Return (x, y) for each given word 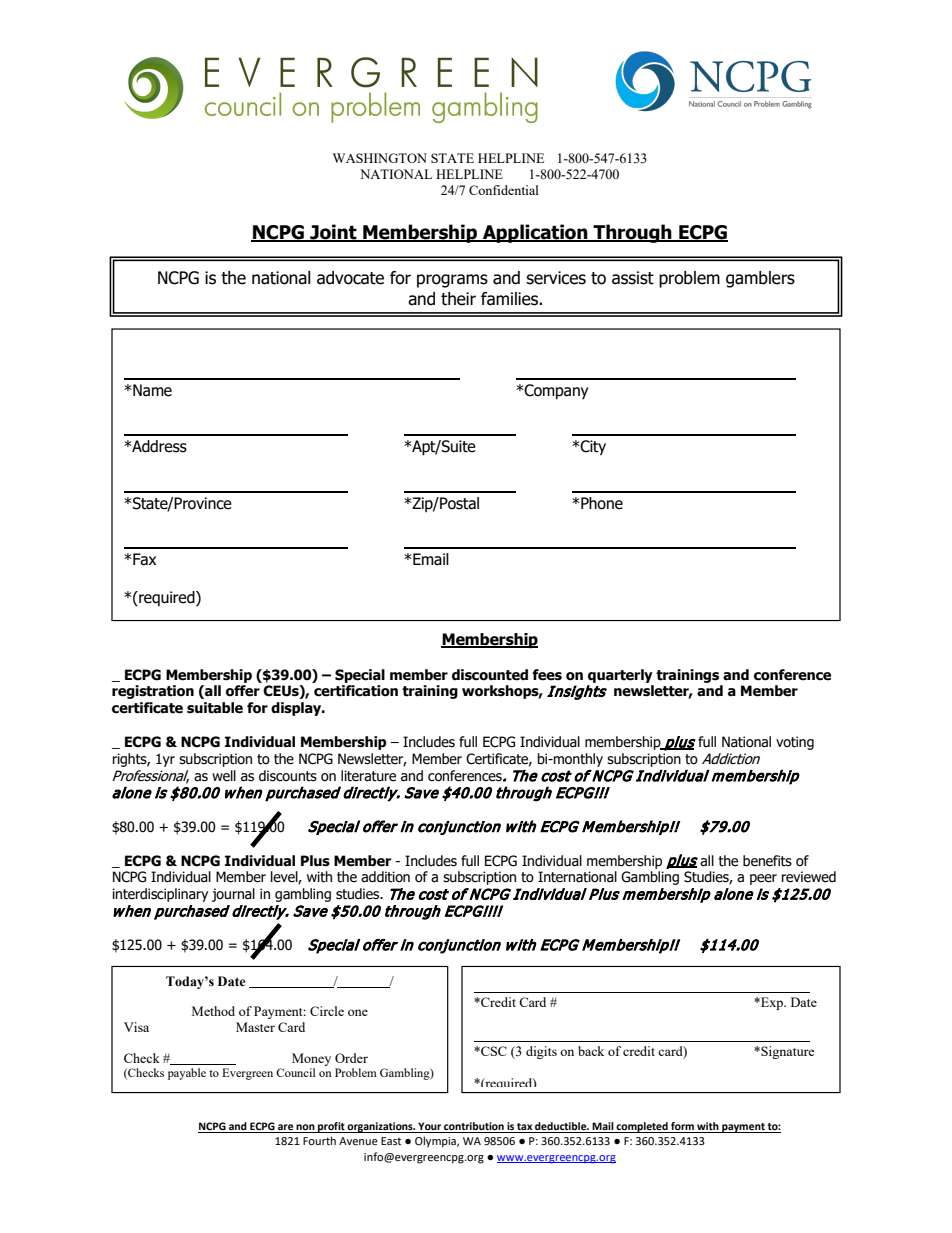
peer (763, 879)
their (458, 299)
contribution (474, 1127)
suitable (215, 708)
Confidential (504, 190)
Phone (601, 503)
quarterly (620, 676)
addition (385, 877)
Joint (333, 233)
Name (151, 390)
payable (187, 1074)
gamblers (760, 279)
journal (233, 895)
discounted (490, 675)
